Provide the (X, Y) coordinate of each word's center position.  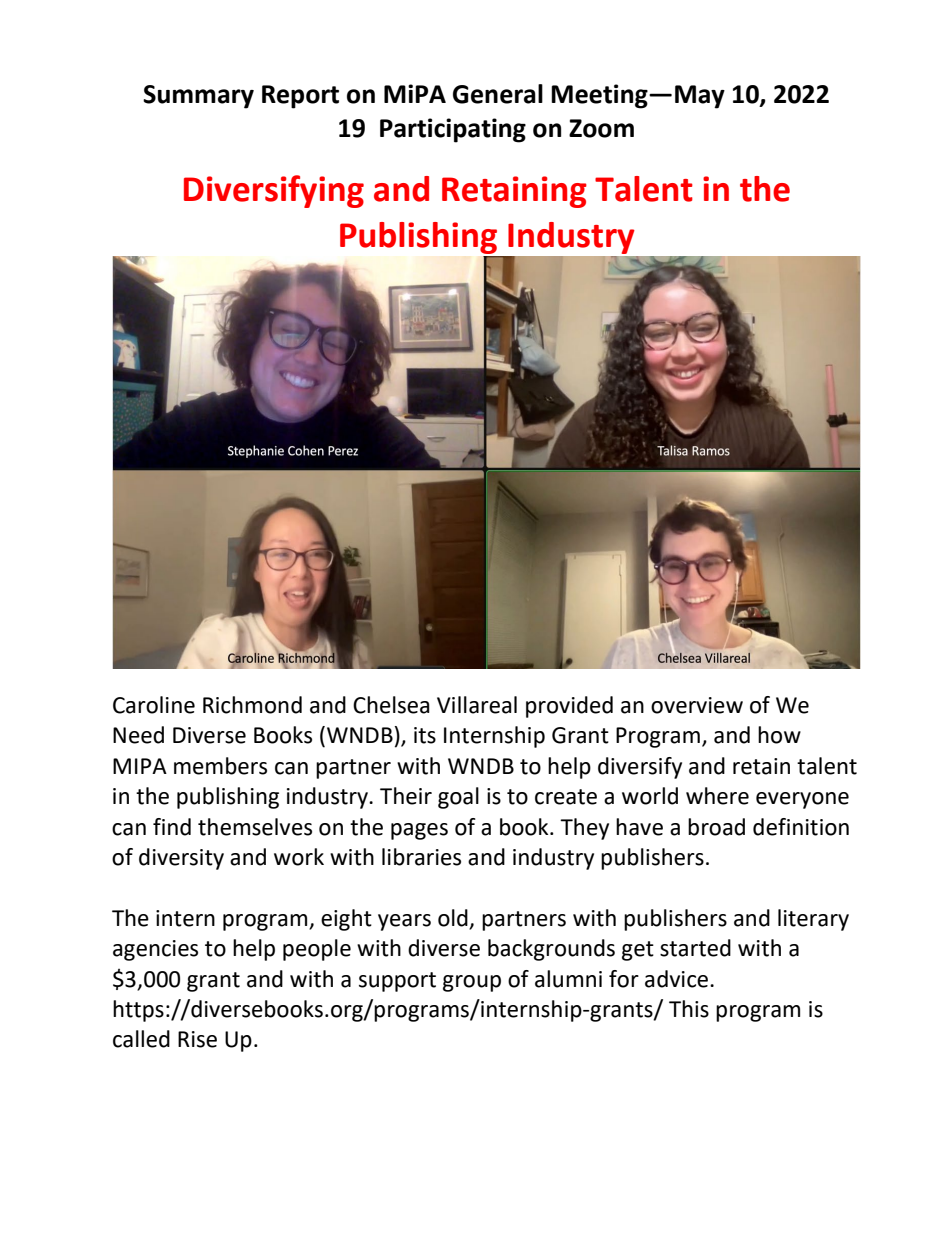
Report (300, 97)
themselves (255, 827)
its (425, 735)
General (498, 94)
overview (697, 705)
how (779, 735)
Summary (198, 97)
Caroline (154, 705)
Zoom (601, 128)
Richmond (252, 705)
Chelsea (391, 705)
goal (458, 798)
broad (716, 827)
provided (569, 707)
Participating (453, 130)
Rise (197, 1039)
